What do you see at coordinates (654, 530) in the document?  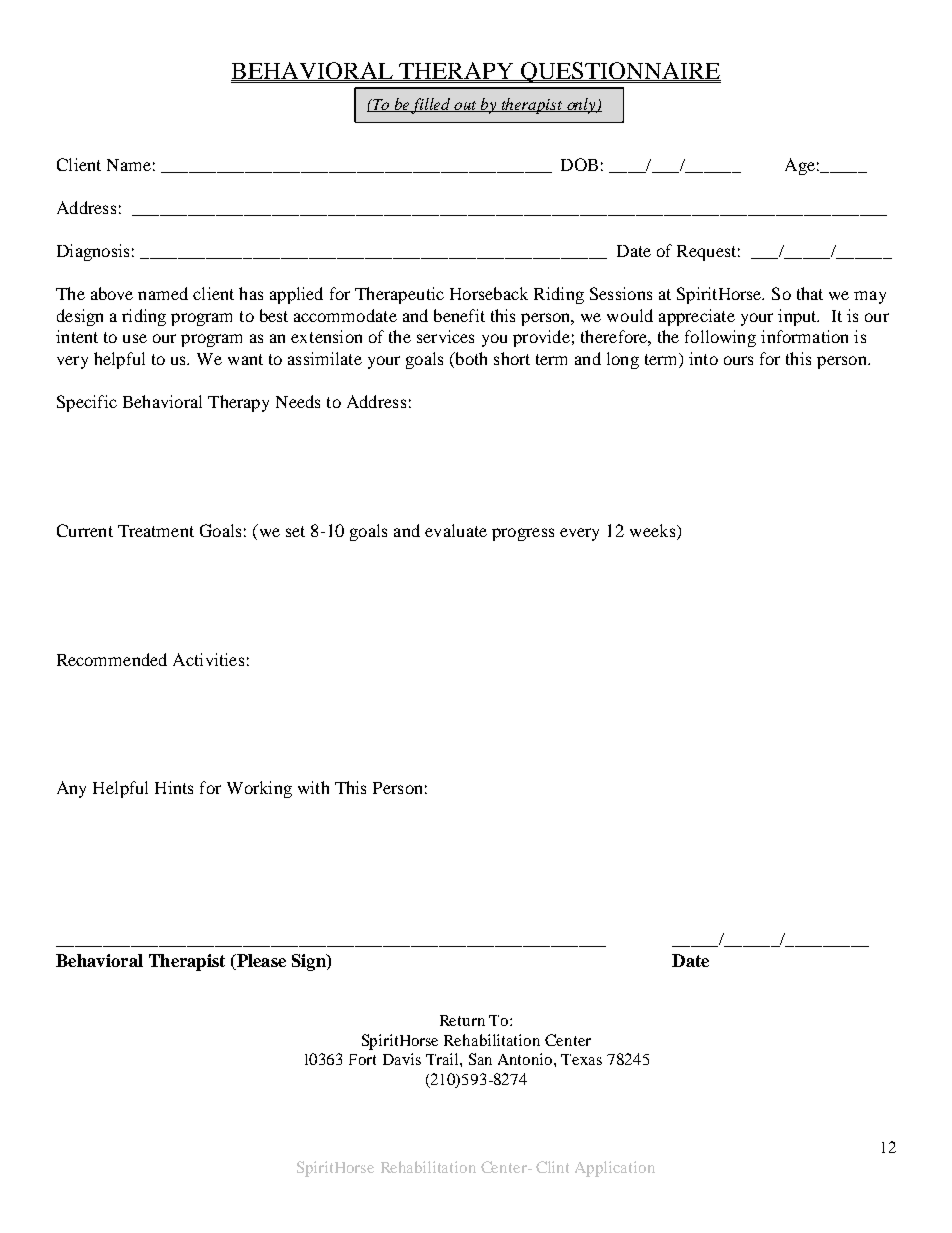 I see `weeks` at bounding box center [654, 530].
